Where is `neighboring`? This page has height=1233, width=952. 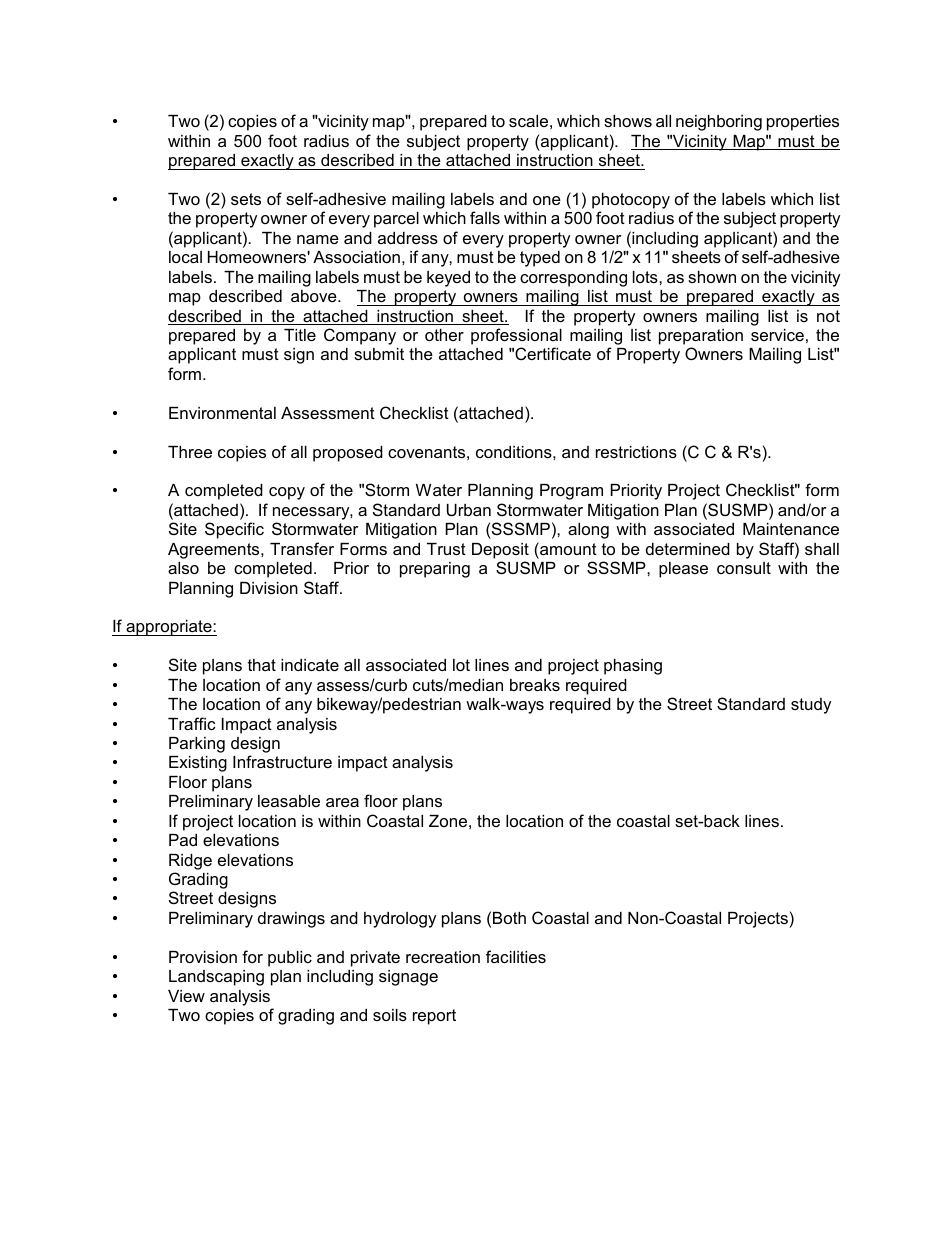
neighboring is located at coordinates (719, 123).
